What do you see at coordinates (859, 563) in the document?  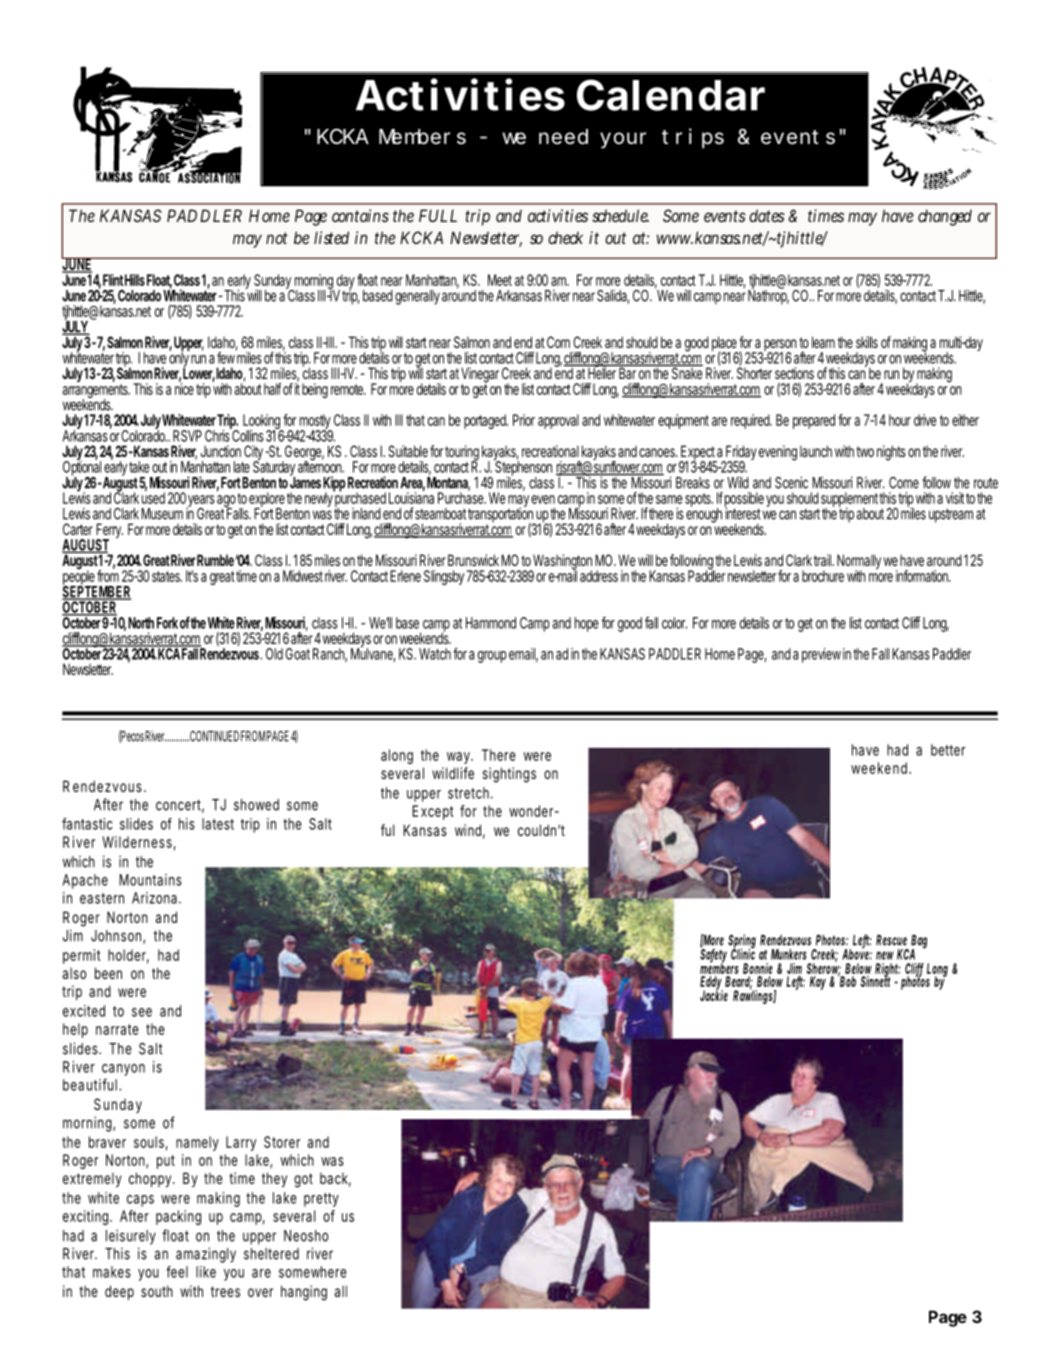 I see `Normally` at bounding box center [859, 563].
